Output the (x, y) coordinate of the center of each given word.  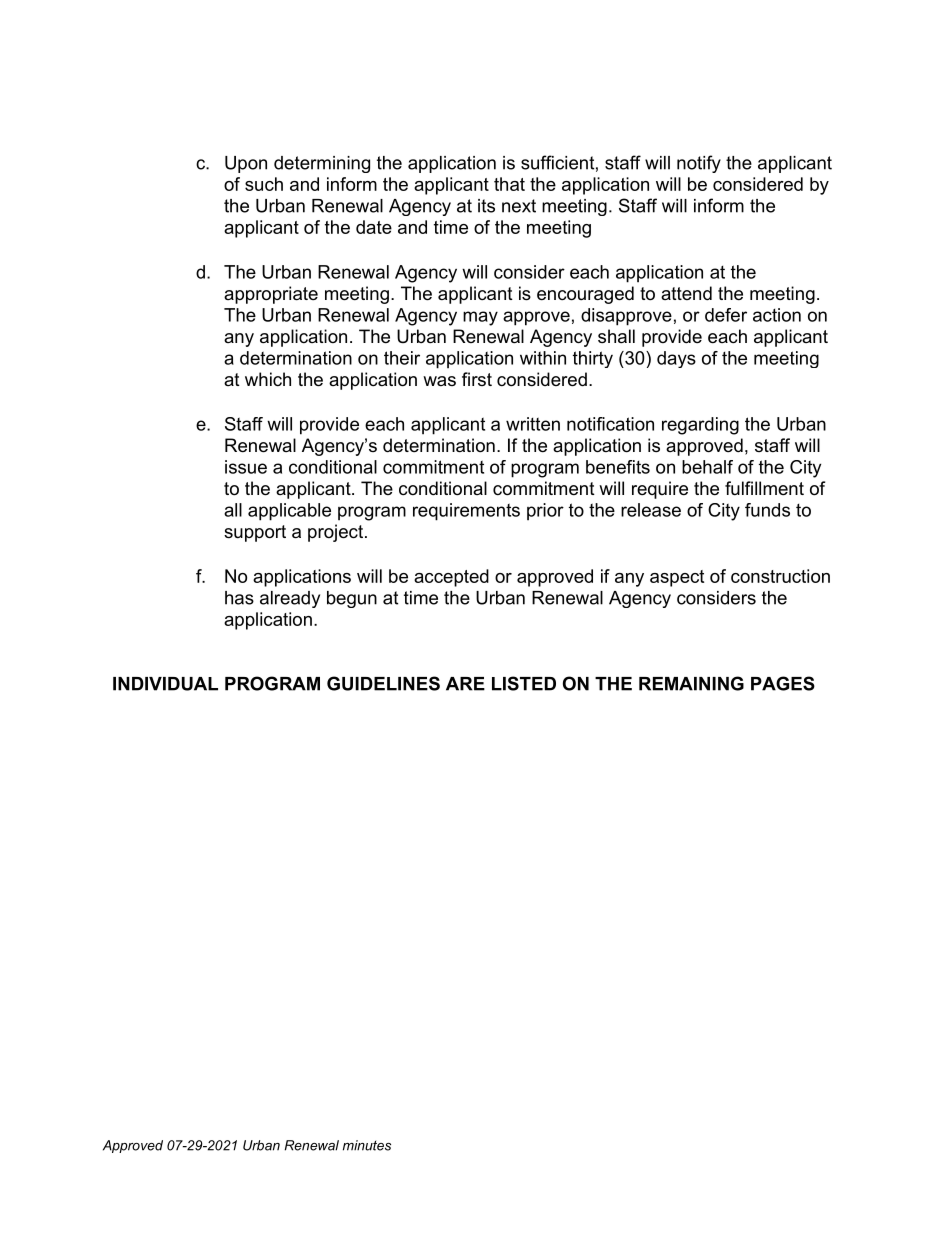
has (239, 598)
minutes (367, 1145)
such (264, 184)
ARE (465, 684)
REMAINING (691, 683)
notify (699, 164)
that (509, 184)
